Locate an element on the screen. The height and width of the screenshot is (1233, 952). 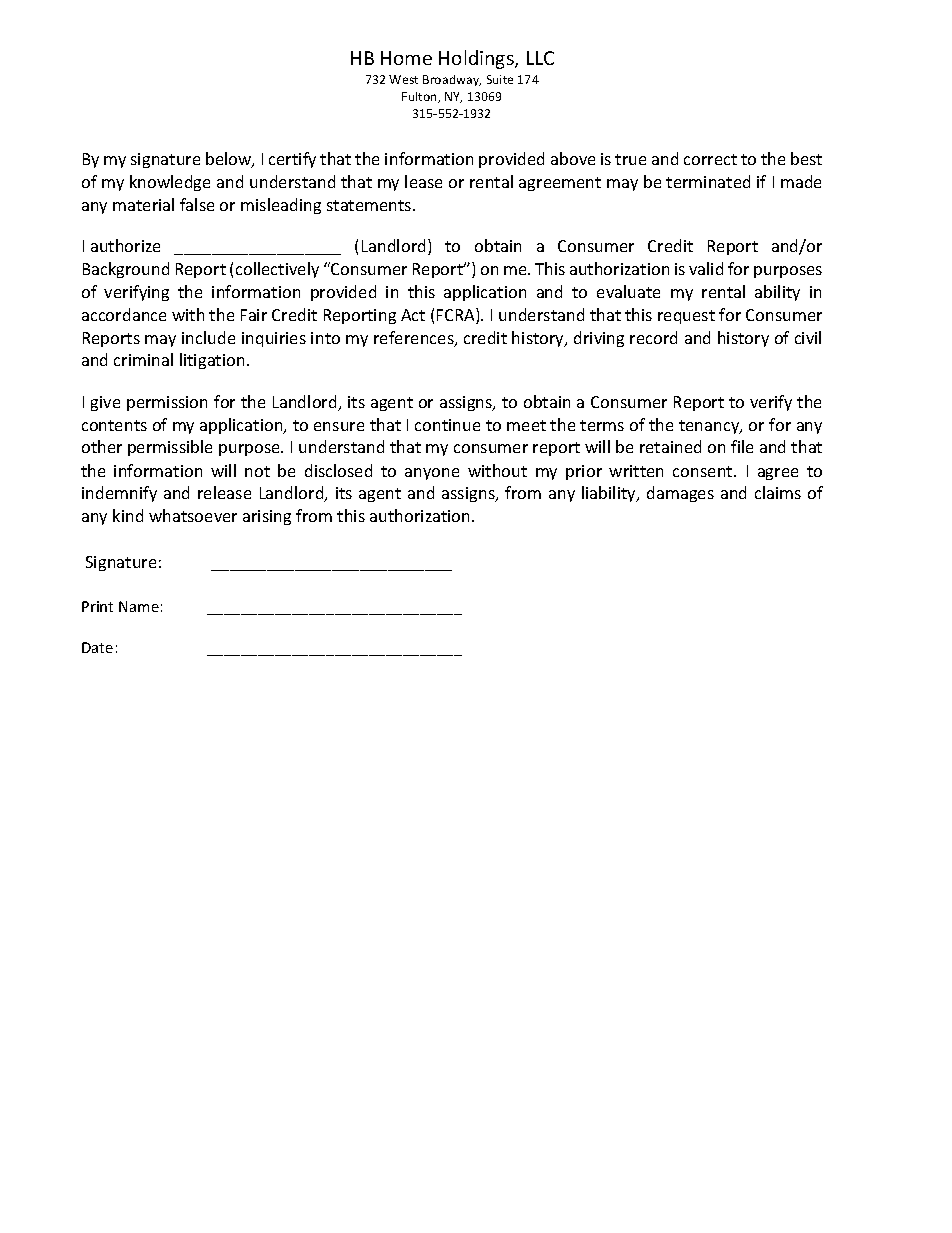
false is located at coordinates (197, 204).
